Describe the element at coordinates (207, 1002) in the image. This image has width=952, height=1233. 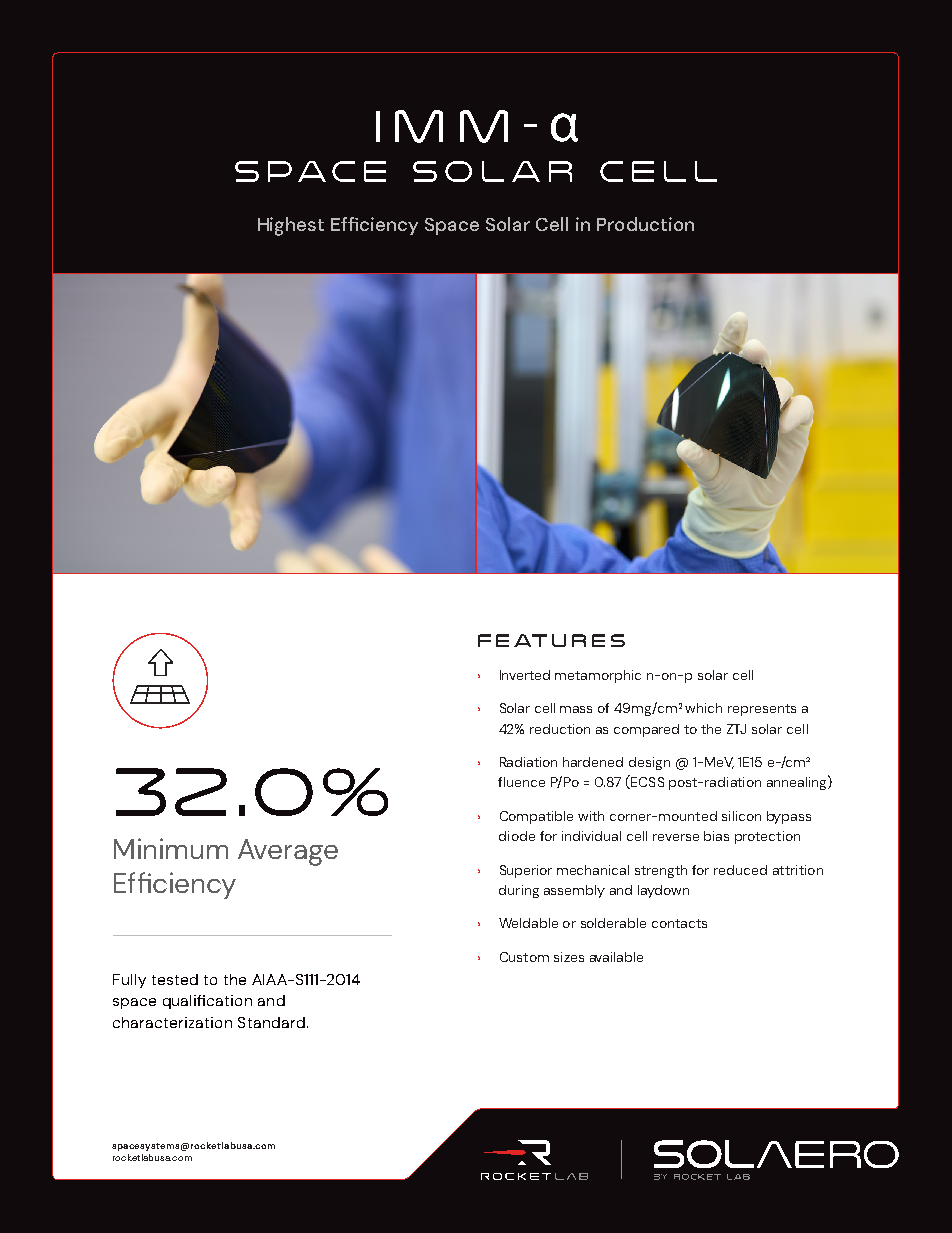
I see `qualification` at that location.
